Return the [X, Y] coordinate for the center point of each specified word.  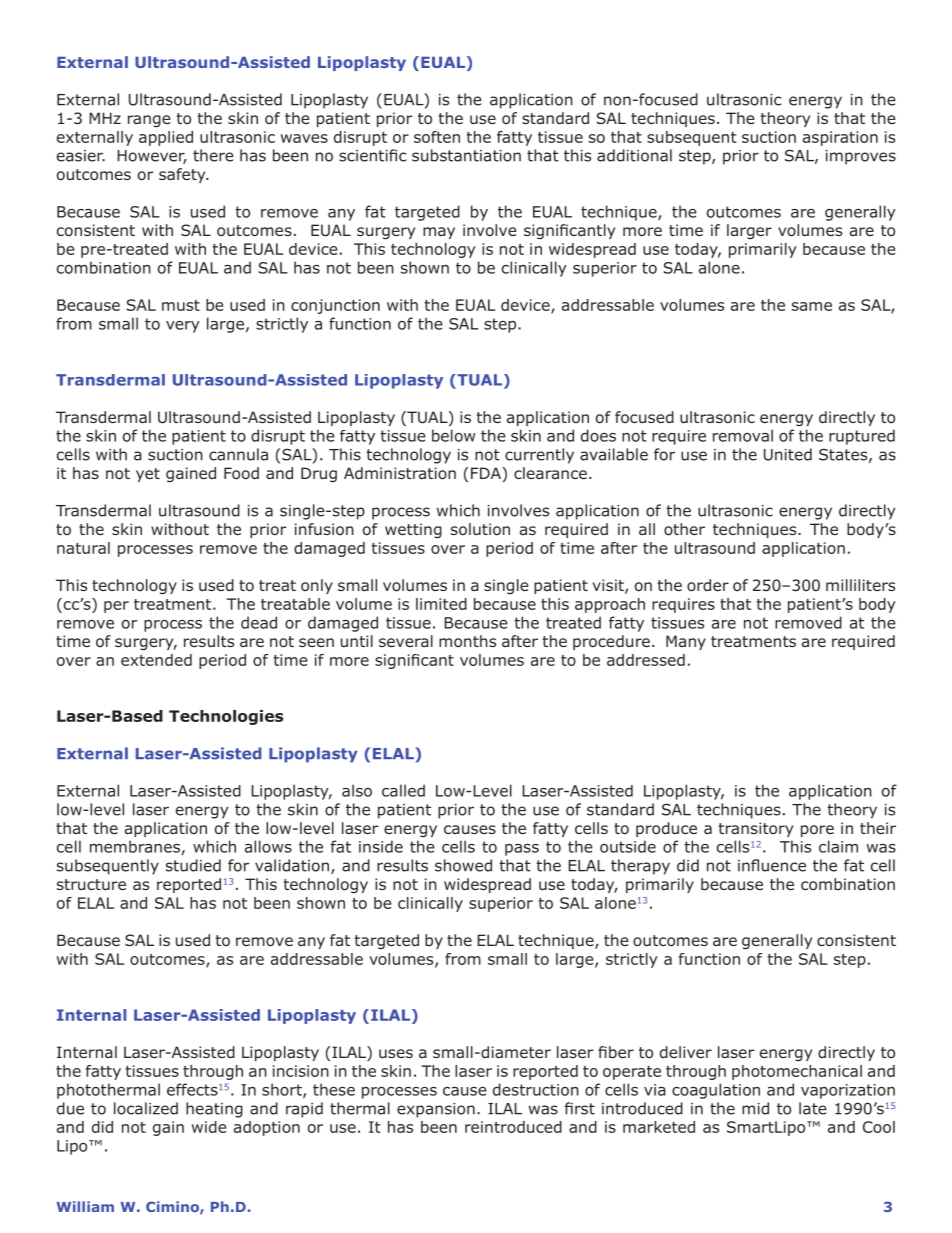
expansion [436, 1110]
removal [743, 435]
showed [463, 865]
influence [772, 865]
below [453, 435]
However [152, 157]
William [85, 1206]
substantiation [466, 155]
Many [686, 642]
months [467, 641]
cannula [238, 454]
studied [193, 865]
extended [156, 660]
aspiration [840, 138]
